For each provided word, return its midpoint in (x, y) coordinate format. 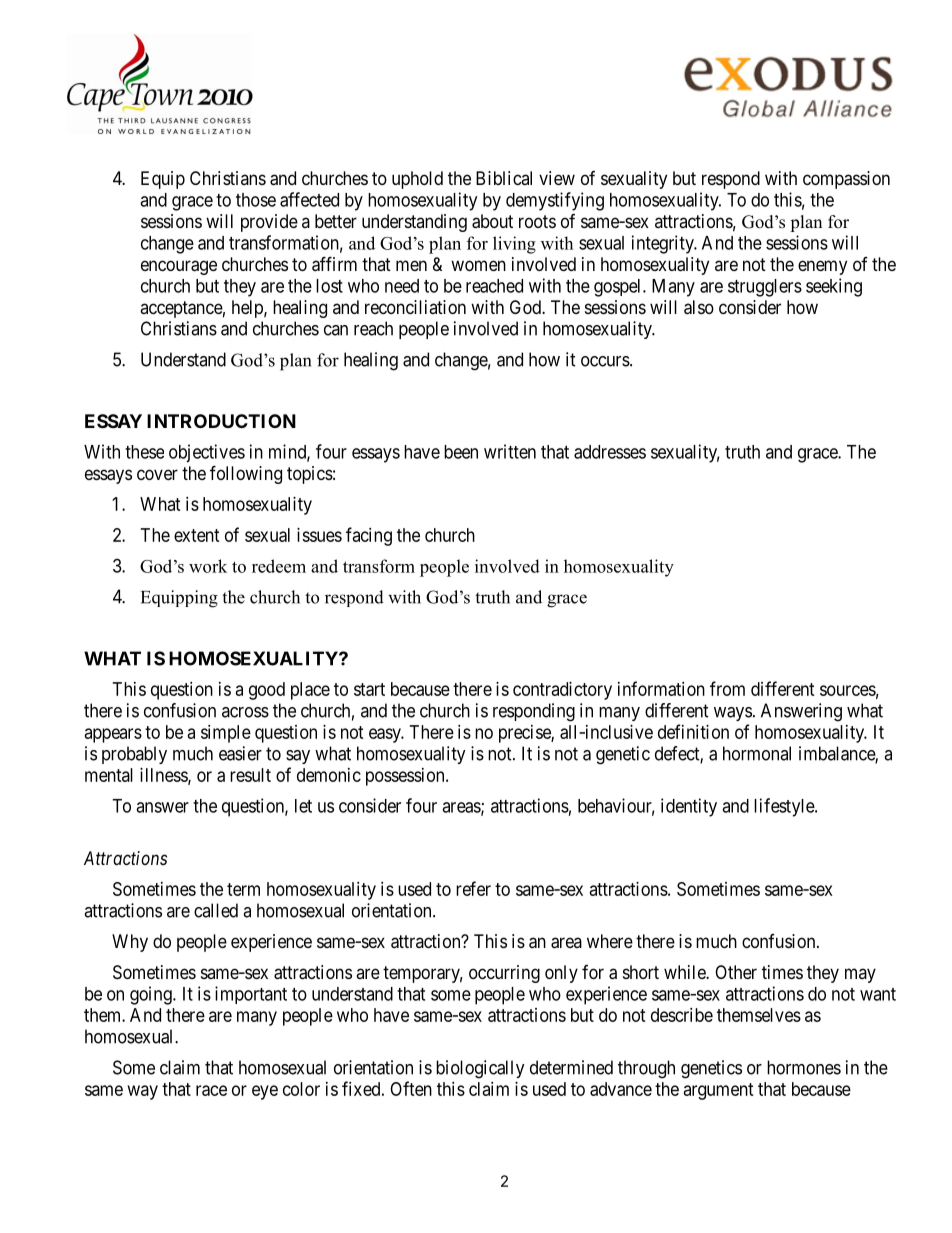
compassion (846, 180)
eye (265, 1092)
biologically (480, 1069)
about (492, 221)
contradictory (562, 691)
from (727, 688)
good (267, 691)
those (256, 200)
